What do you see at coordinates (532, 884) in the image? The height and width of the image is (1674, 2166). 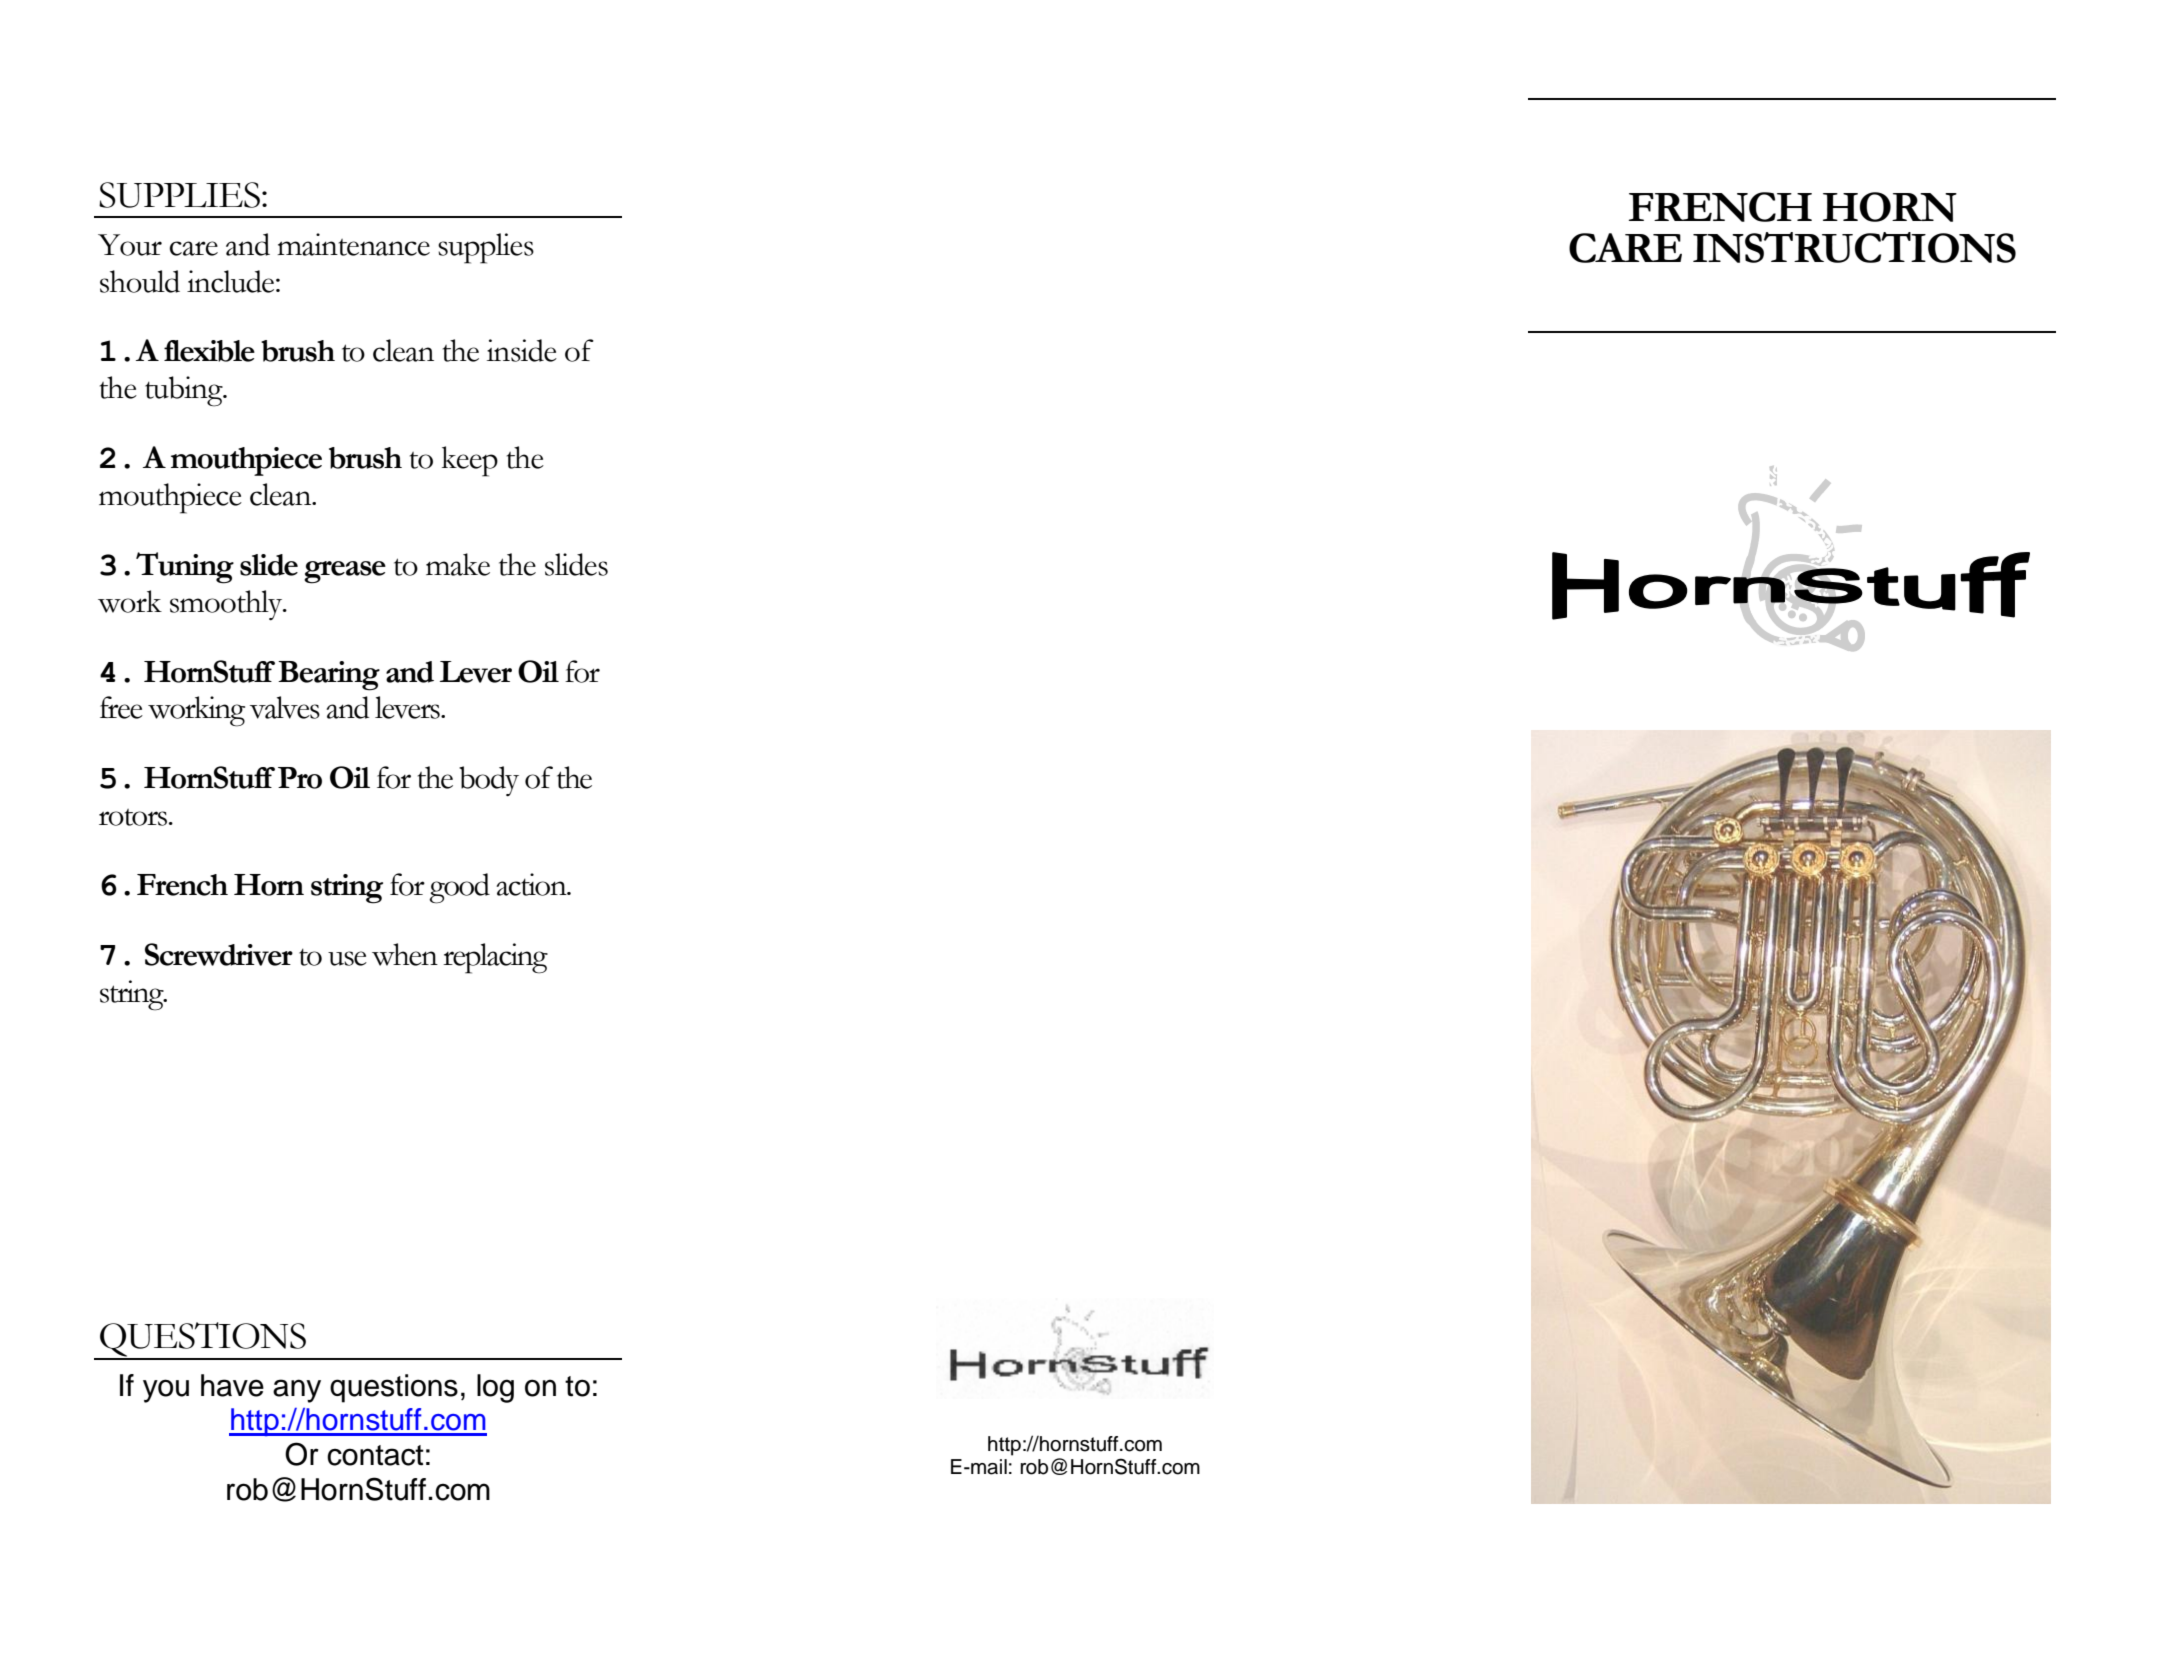 I see `action` at bounding box center [532, 884].
